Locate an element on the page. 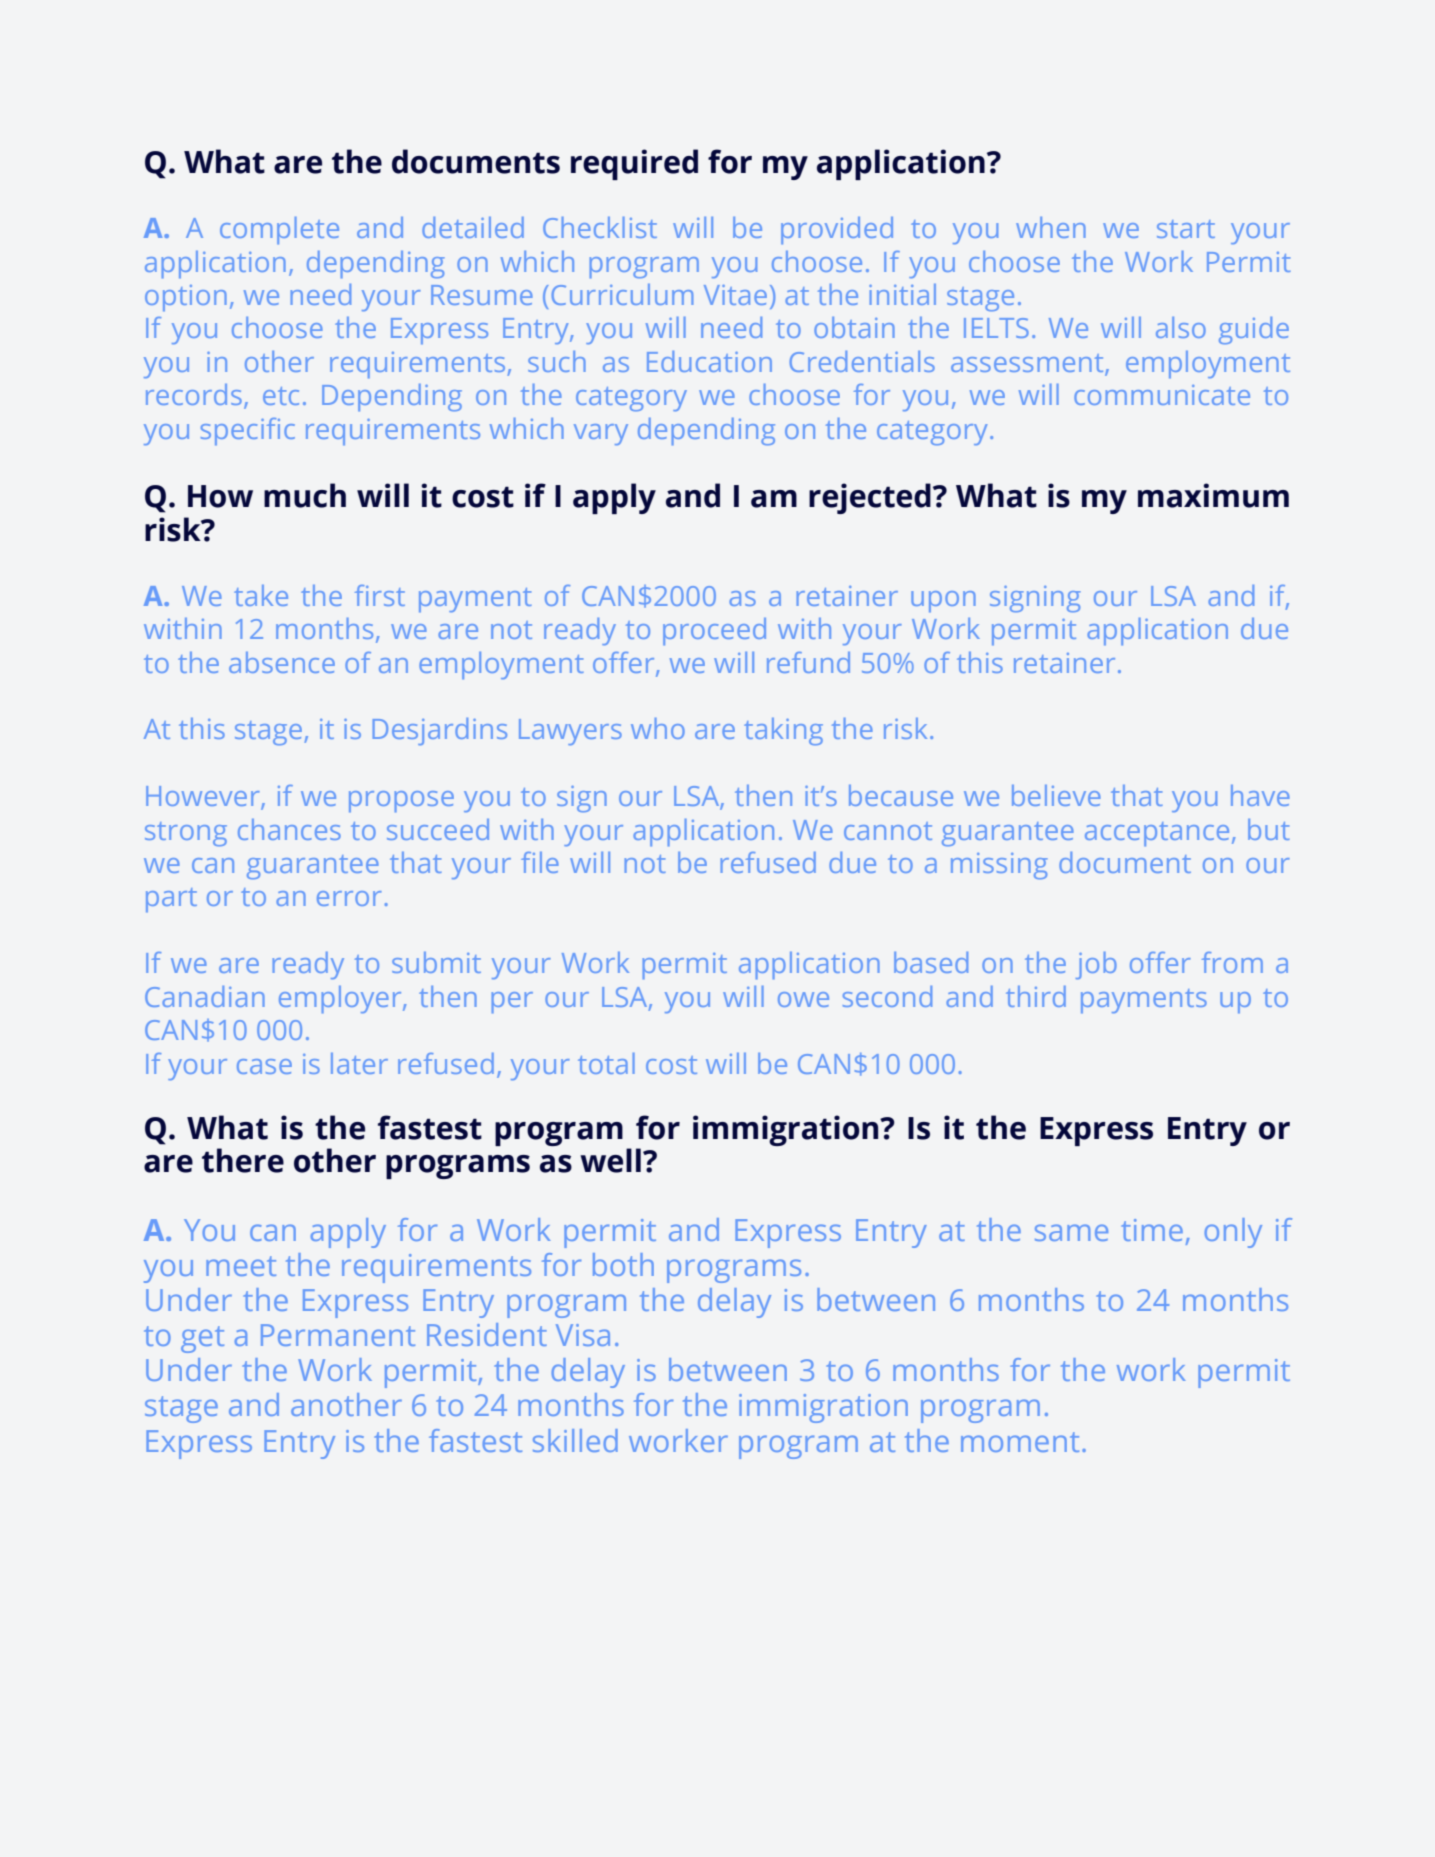 This page has width=1435, height=1857. Permanent is located at coordinates (338, 1335).
